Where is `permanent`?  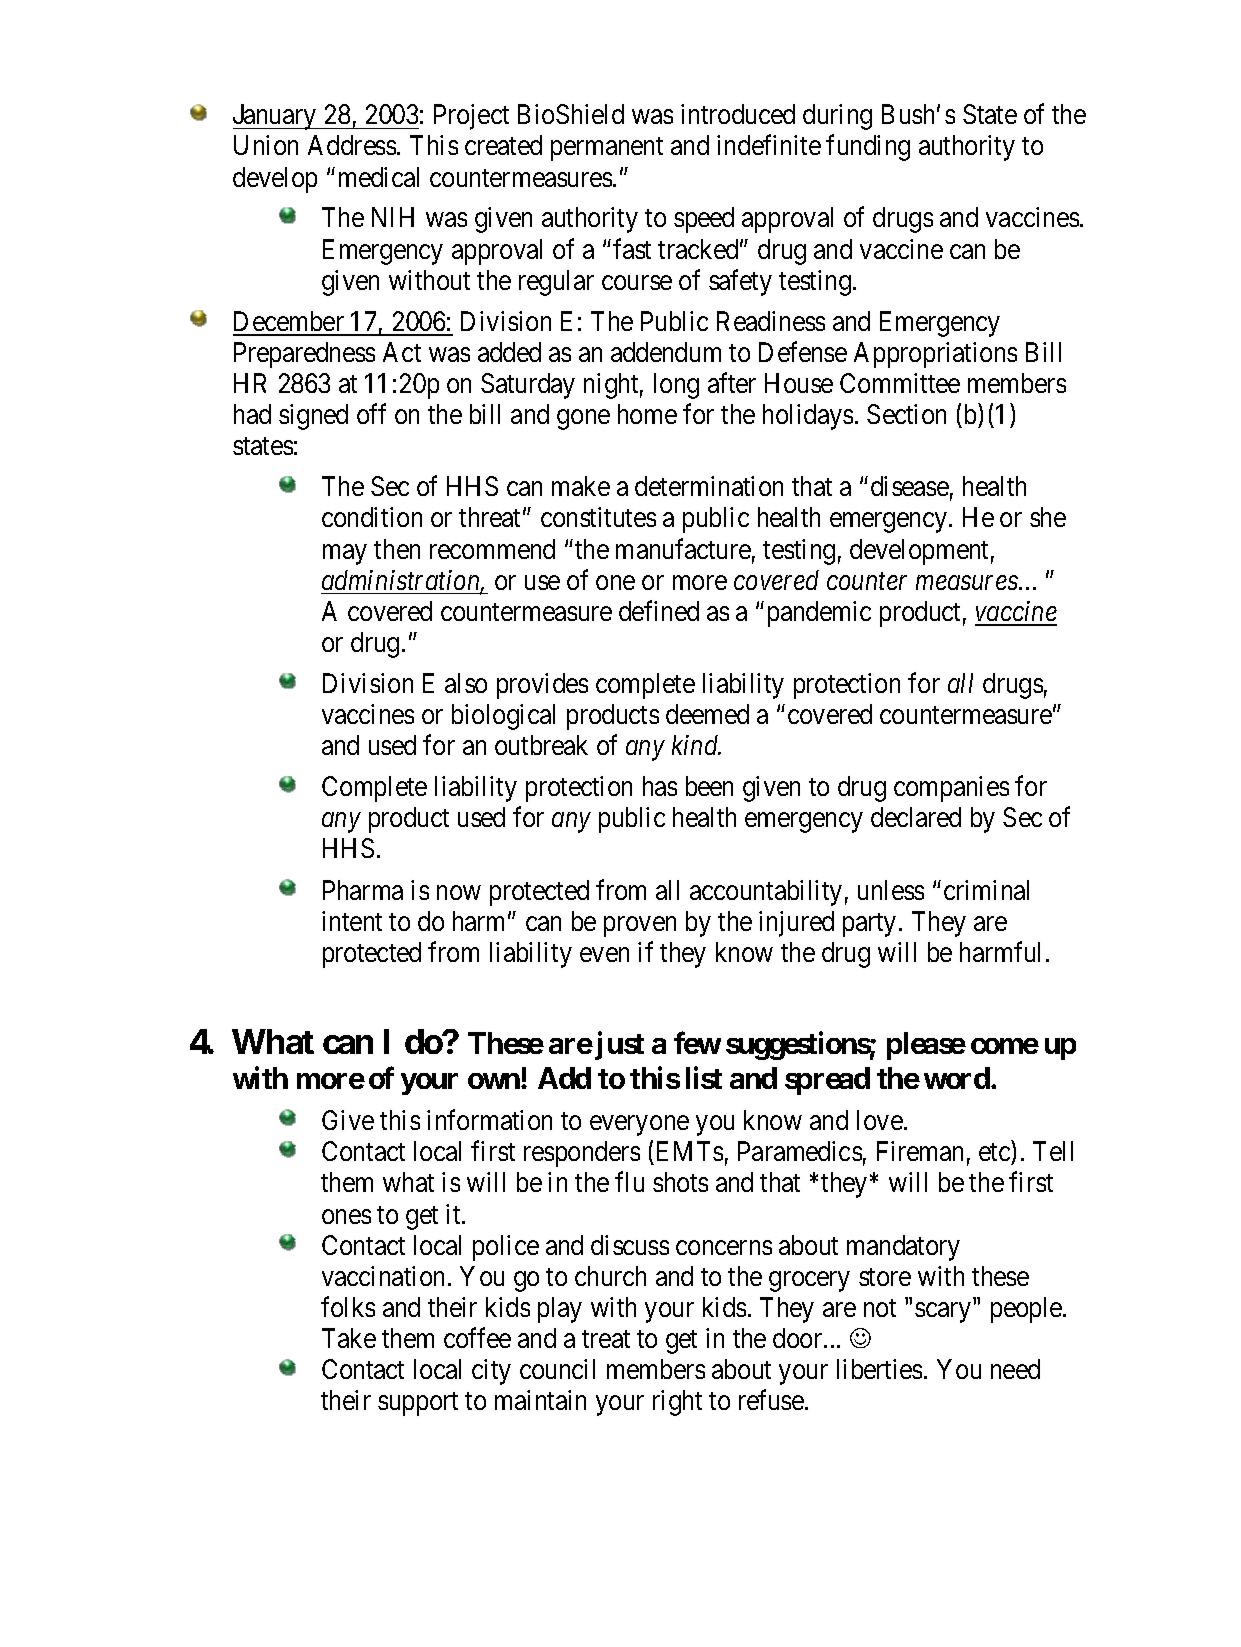 permanent is located at coordinates (607, 149).
